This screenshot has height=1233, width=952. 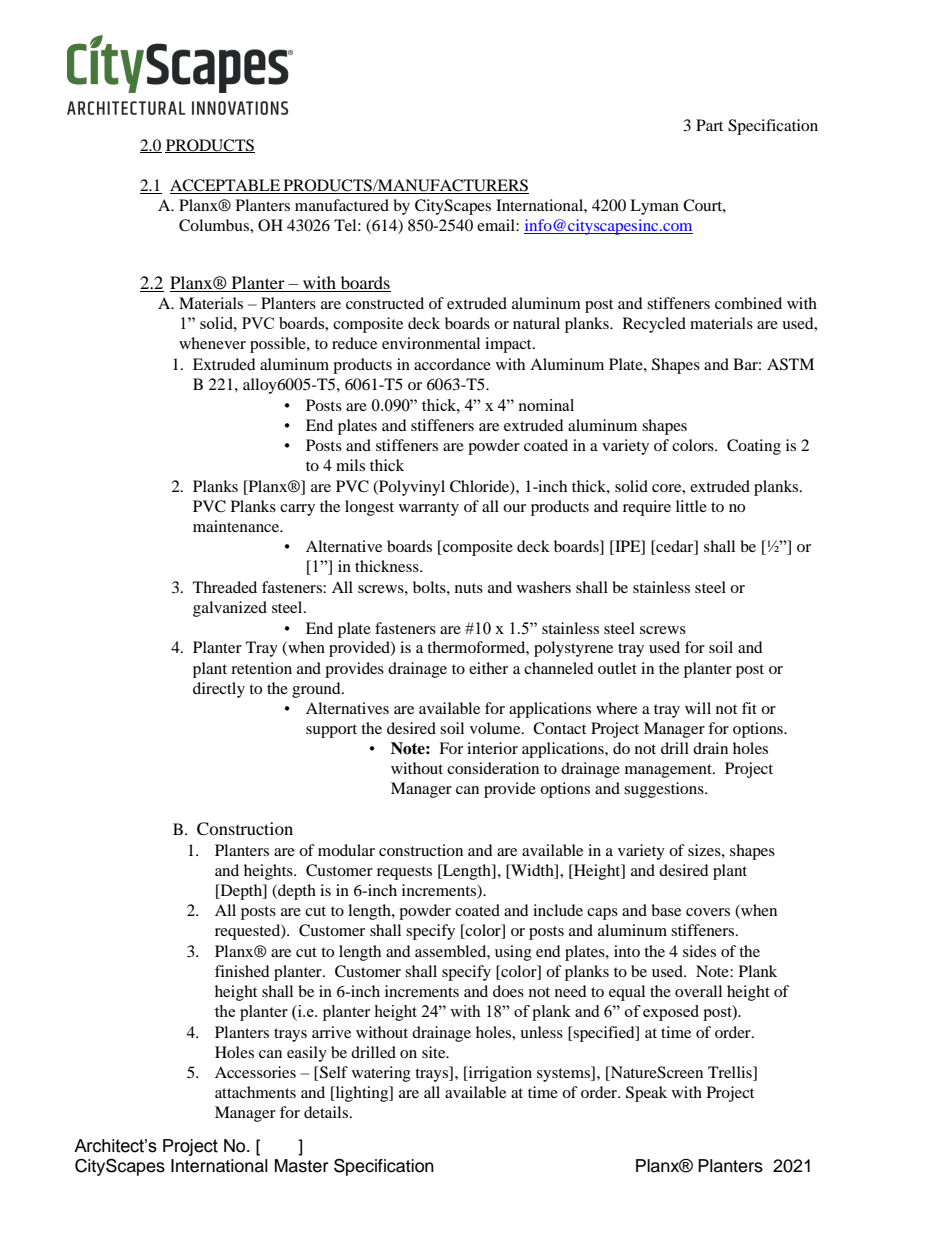 I want to click on ACCEPTABLE, so click(x=226, y=186).
